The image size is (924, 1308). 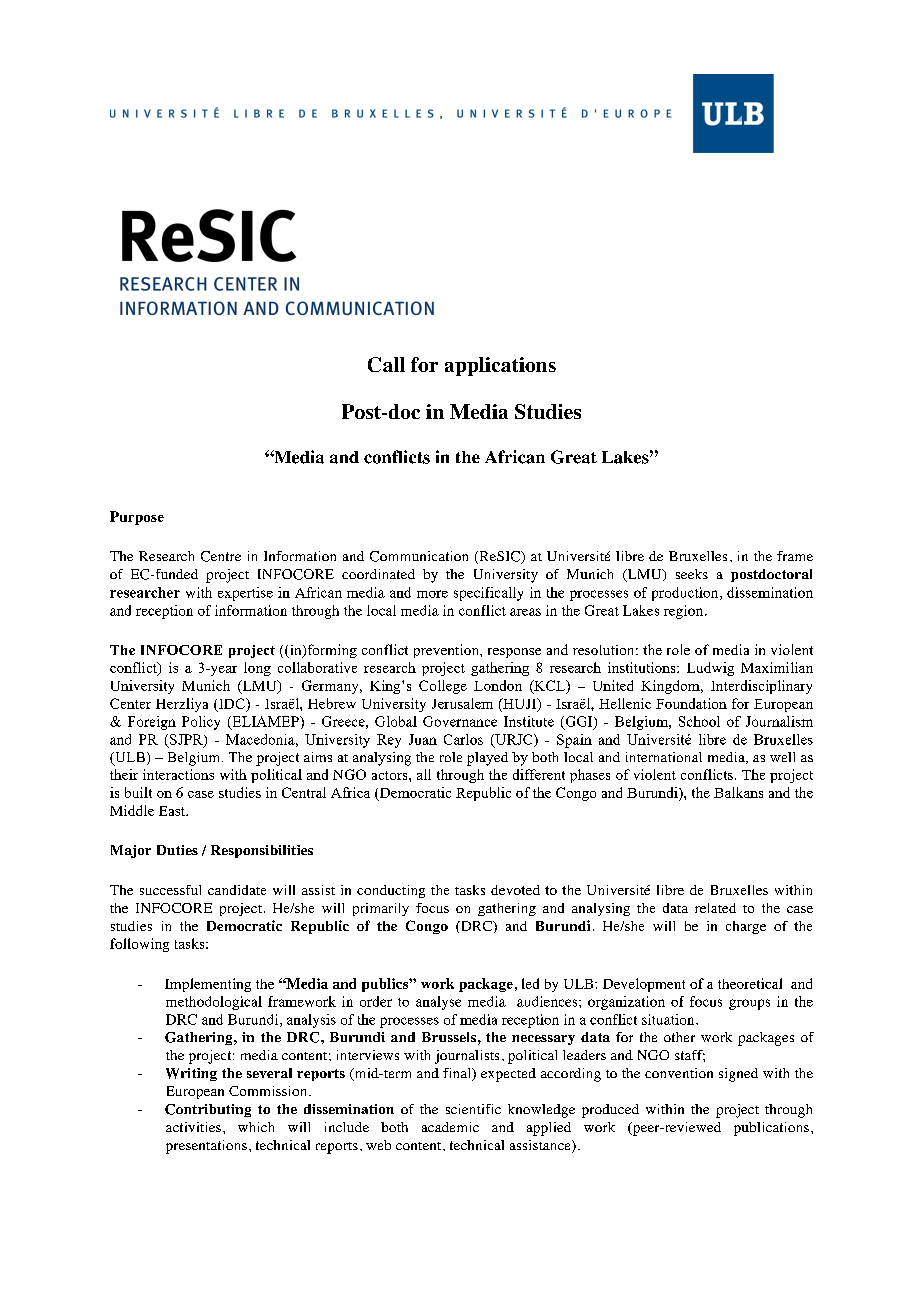 What do you see at coordinates (193, 1127) in the document?
I see `activities` at bounding box center [193, 1127].
